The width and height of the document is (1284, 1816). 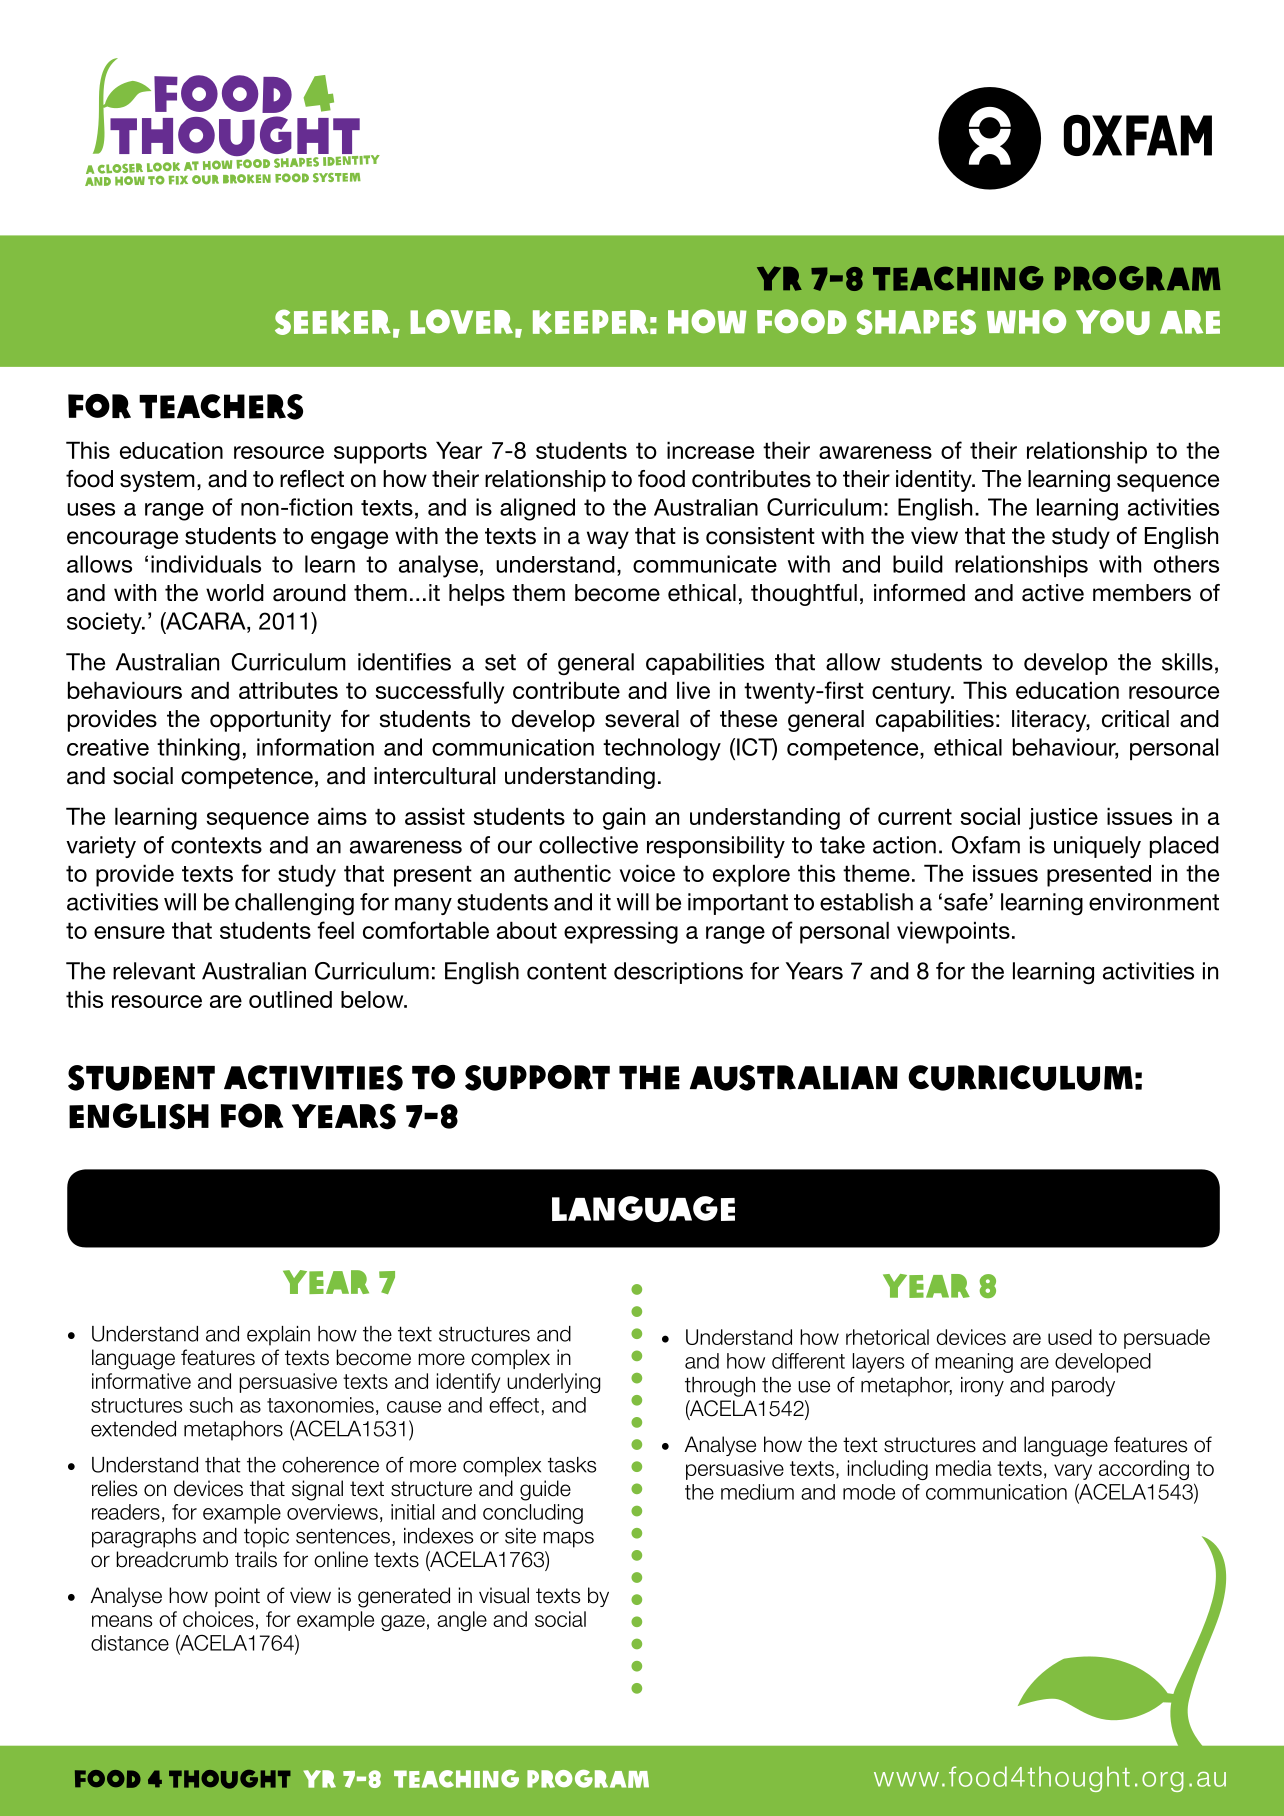 What do you see at coordinates (1070, 1337) in the document?
I see `used` at bounding box center [1070, 1337].
